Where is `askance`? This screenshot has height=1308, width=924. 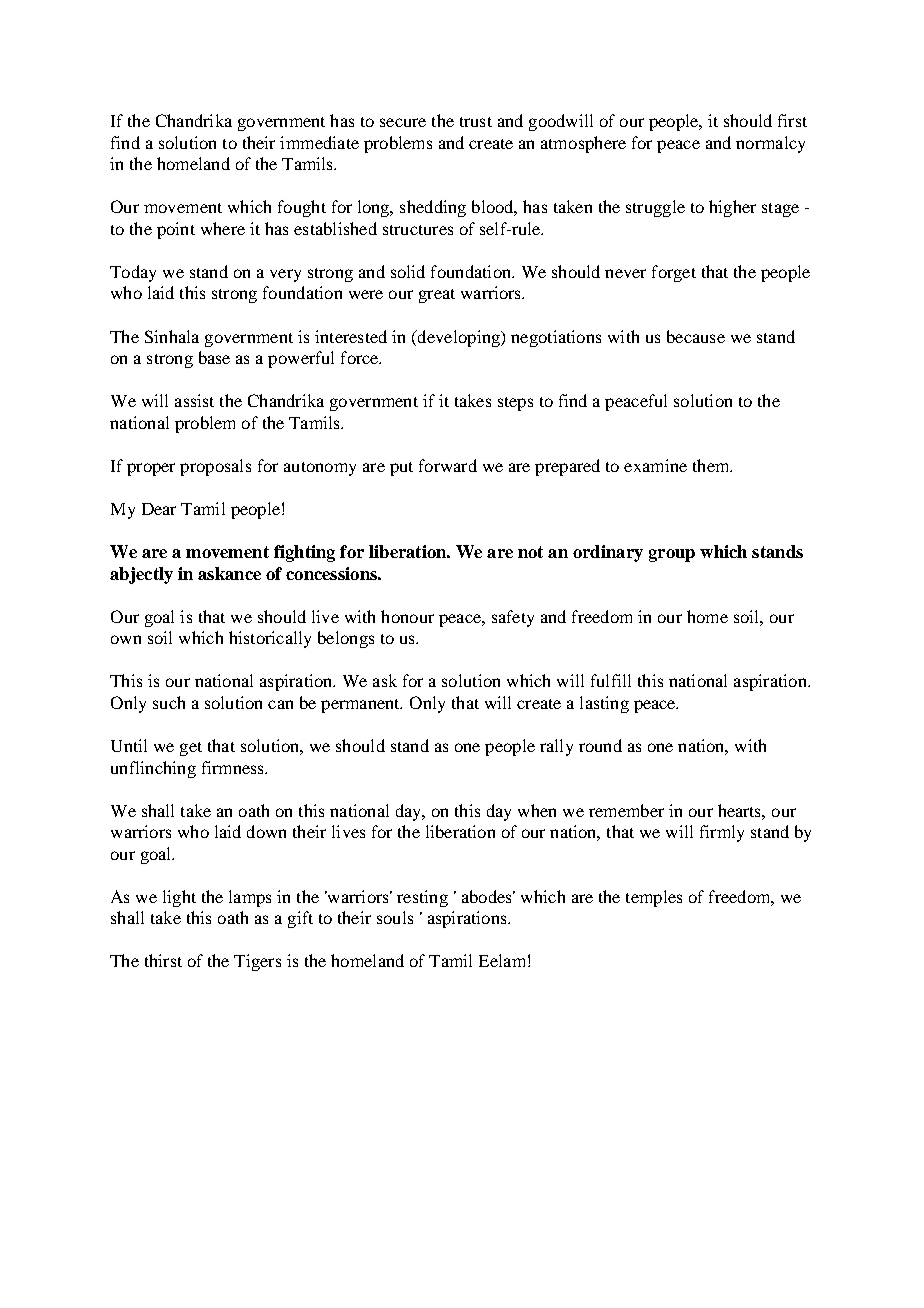
askance is located at coordinates (229, 573).
